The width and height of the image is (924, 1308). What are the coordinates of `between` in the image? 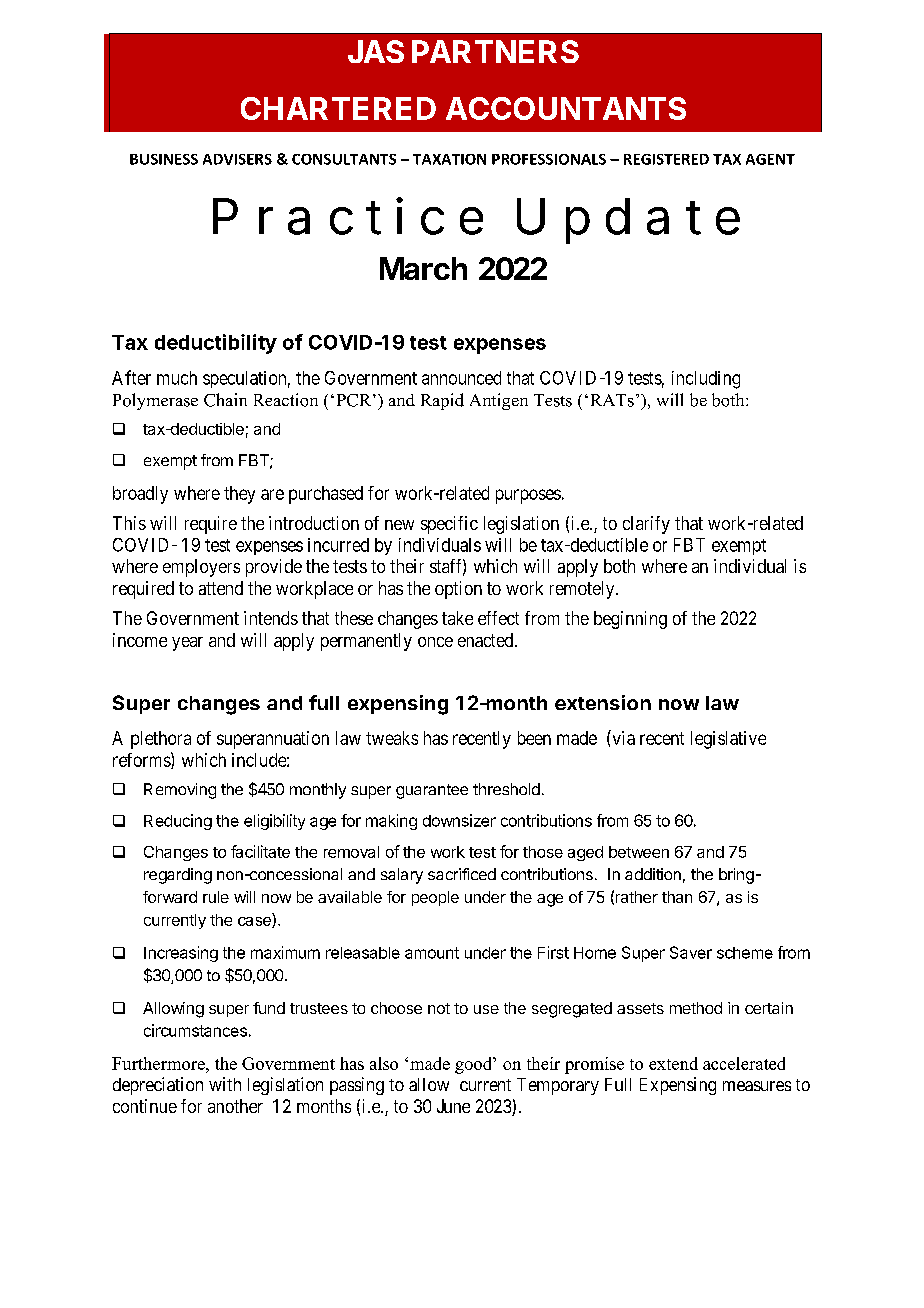 It's located at (639, 852).
